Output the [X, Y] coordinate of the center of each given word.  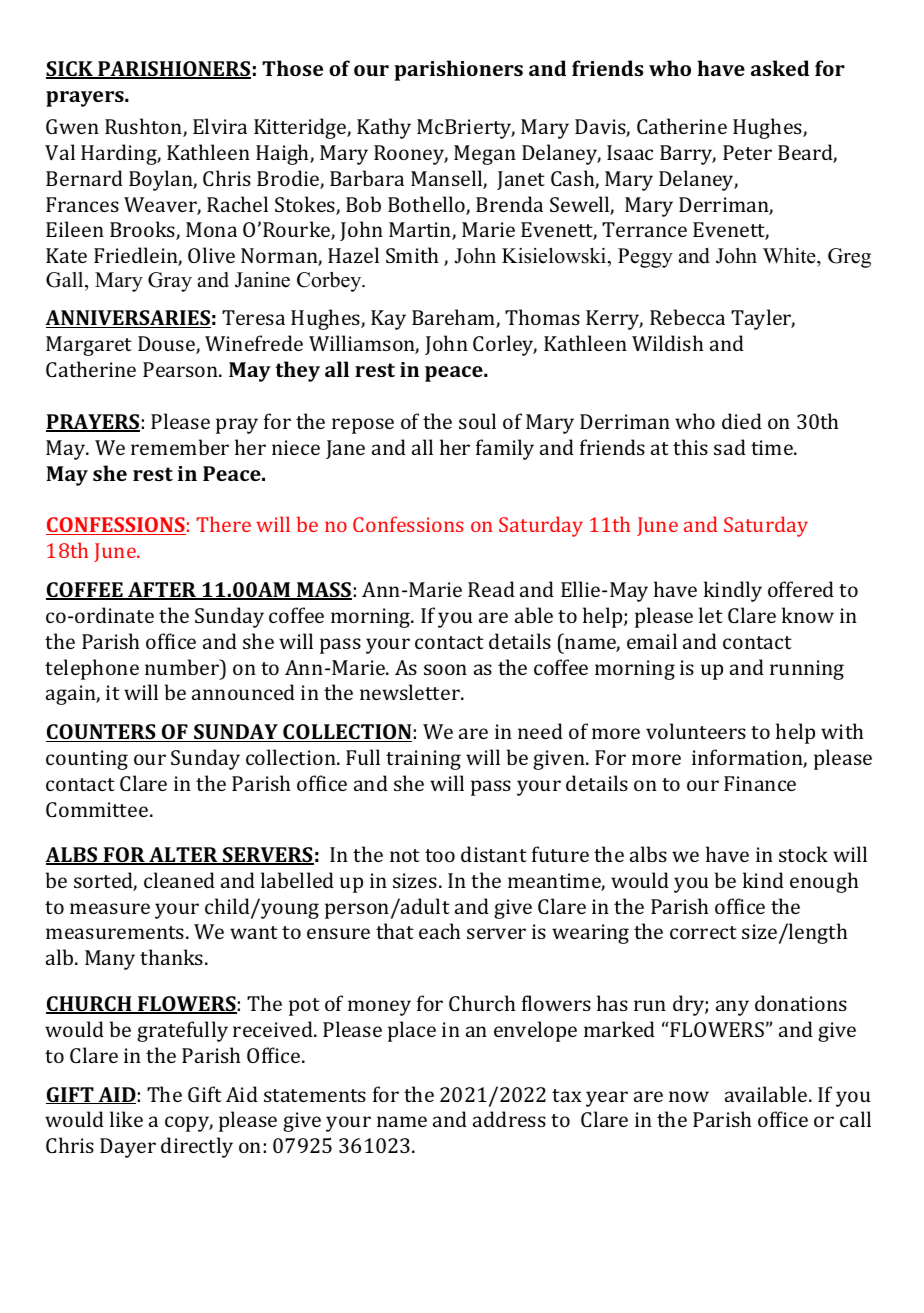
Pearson [181, 369]
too [440, 855]
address [509, 1119]
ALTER [183, 856]
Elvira [220, 126]
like [126, 1119]
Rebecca [687, 317]
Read [491, 589]
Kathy [384, 128]
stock [803, 854]
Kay [388, 320]
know [808, 615]
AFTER [162, 591]
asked [780, 68]
